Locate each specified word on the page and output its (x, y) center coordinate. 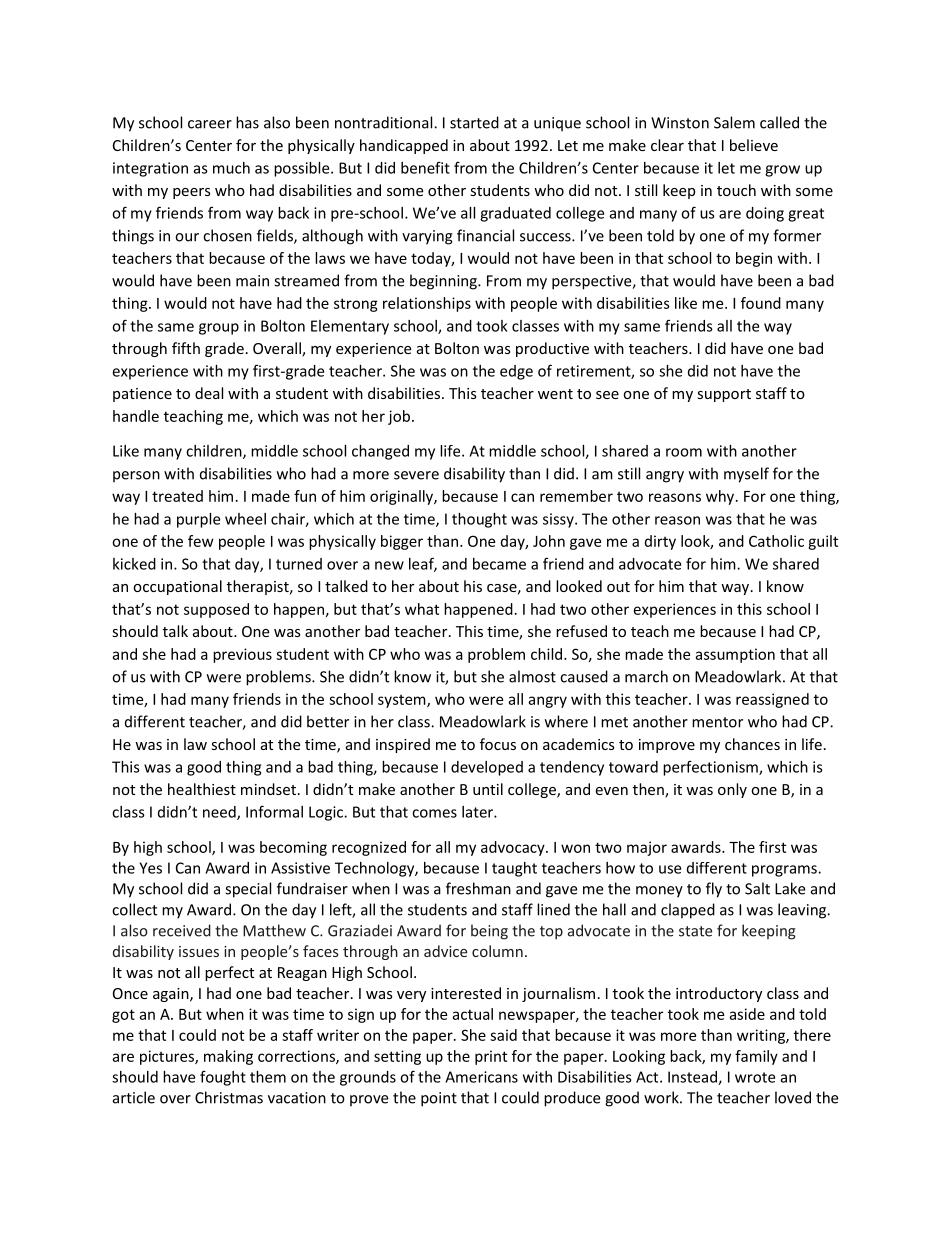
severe (416, 475)
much (231, 168)
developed (487, 768)
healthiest (202, 789)
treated (177, 496)
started (474, 122)
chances (752, 744)
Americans (481, 1077)
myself (746, 475)
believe (754, 145)
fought (223, 1078)
